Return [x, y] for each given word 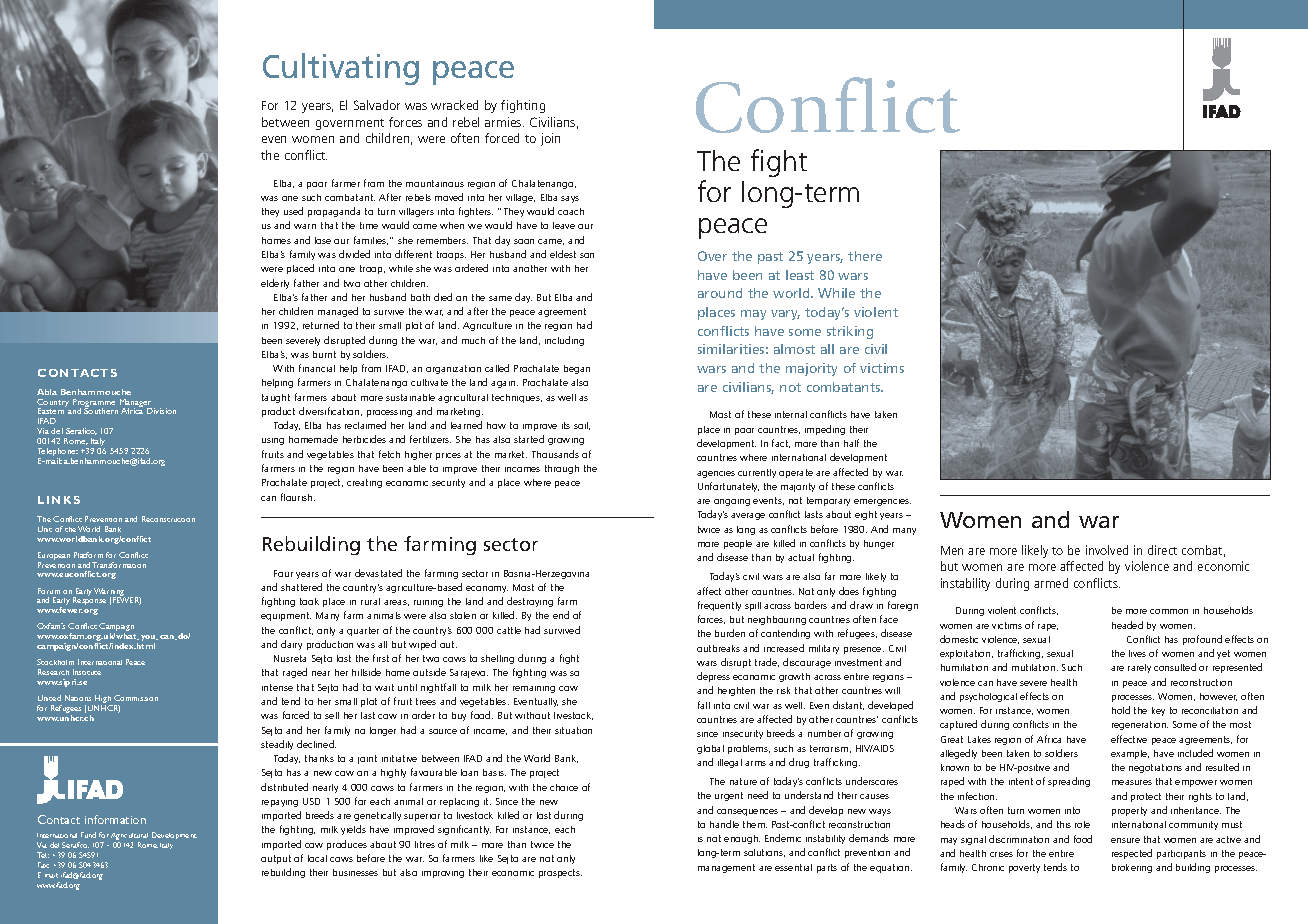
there [865, 256]
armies [504, 122]
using [273, 441]
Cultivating [341, 69]
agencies [716, 474]
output [276, 859]
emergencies [882, 502]
